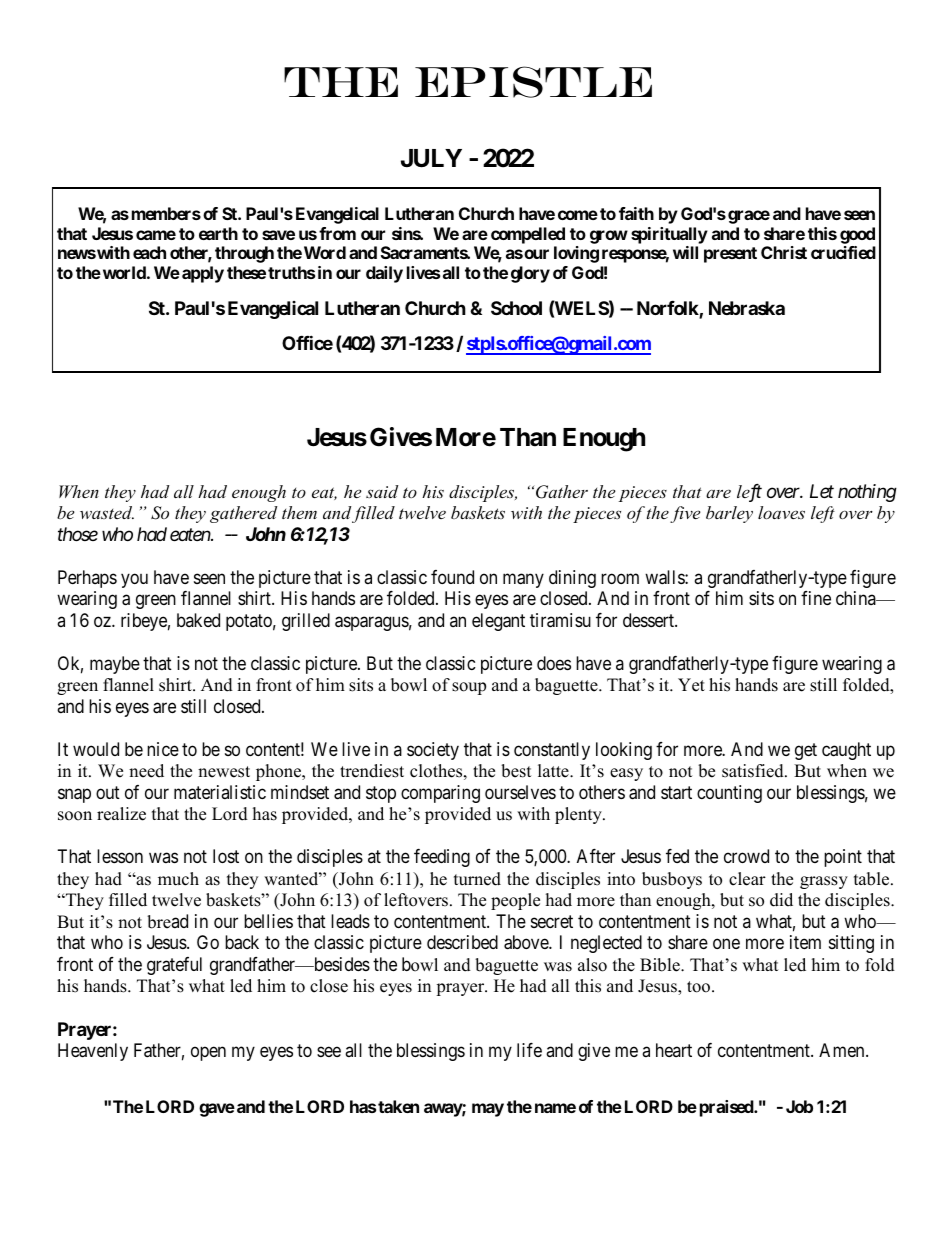  I want to click on Epistle, so click(533, 82).
